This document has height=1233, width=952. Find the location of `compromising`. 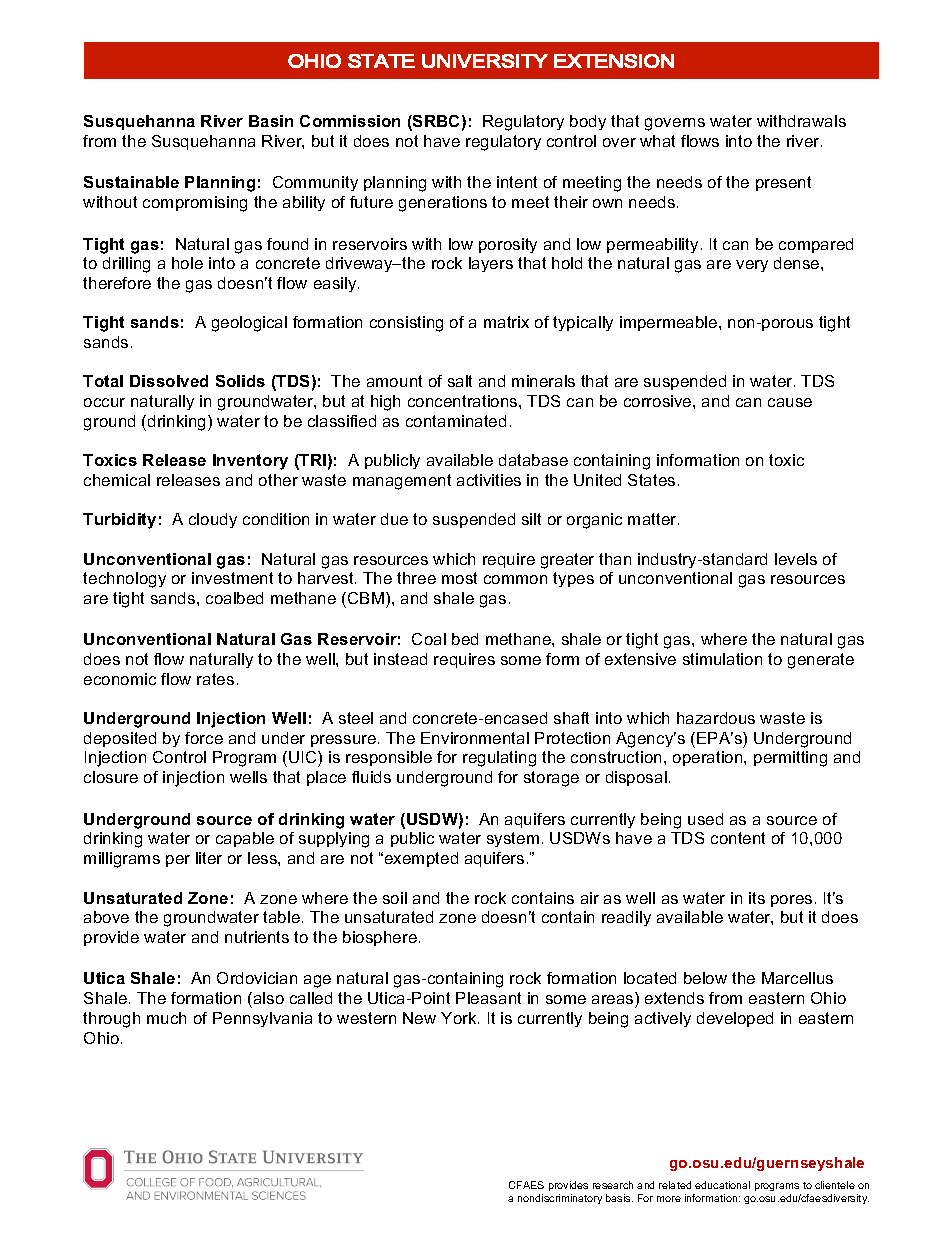

compromising is located at coordinates (195, 204).
